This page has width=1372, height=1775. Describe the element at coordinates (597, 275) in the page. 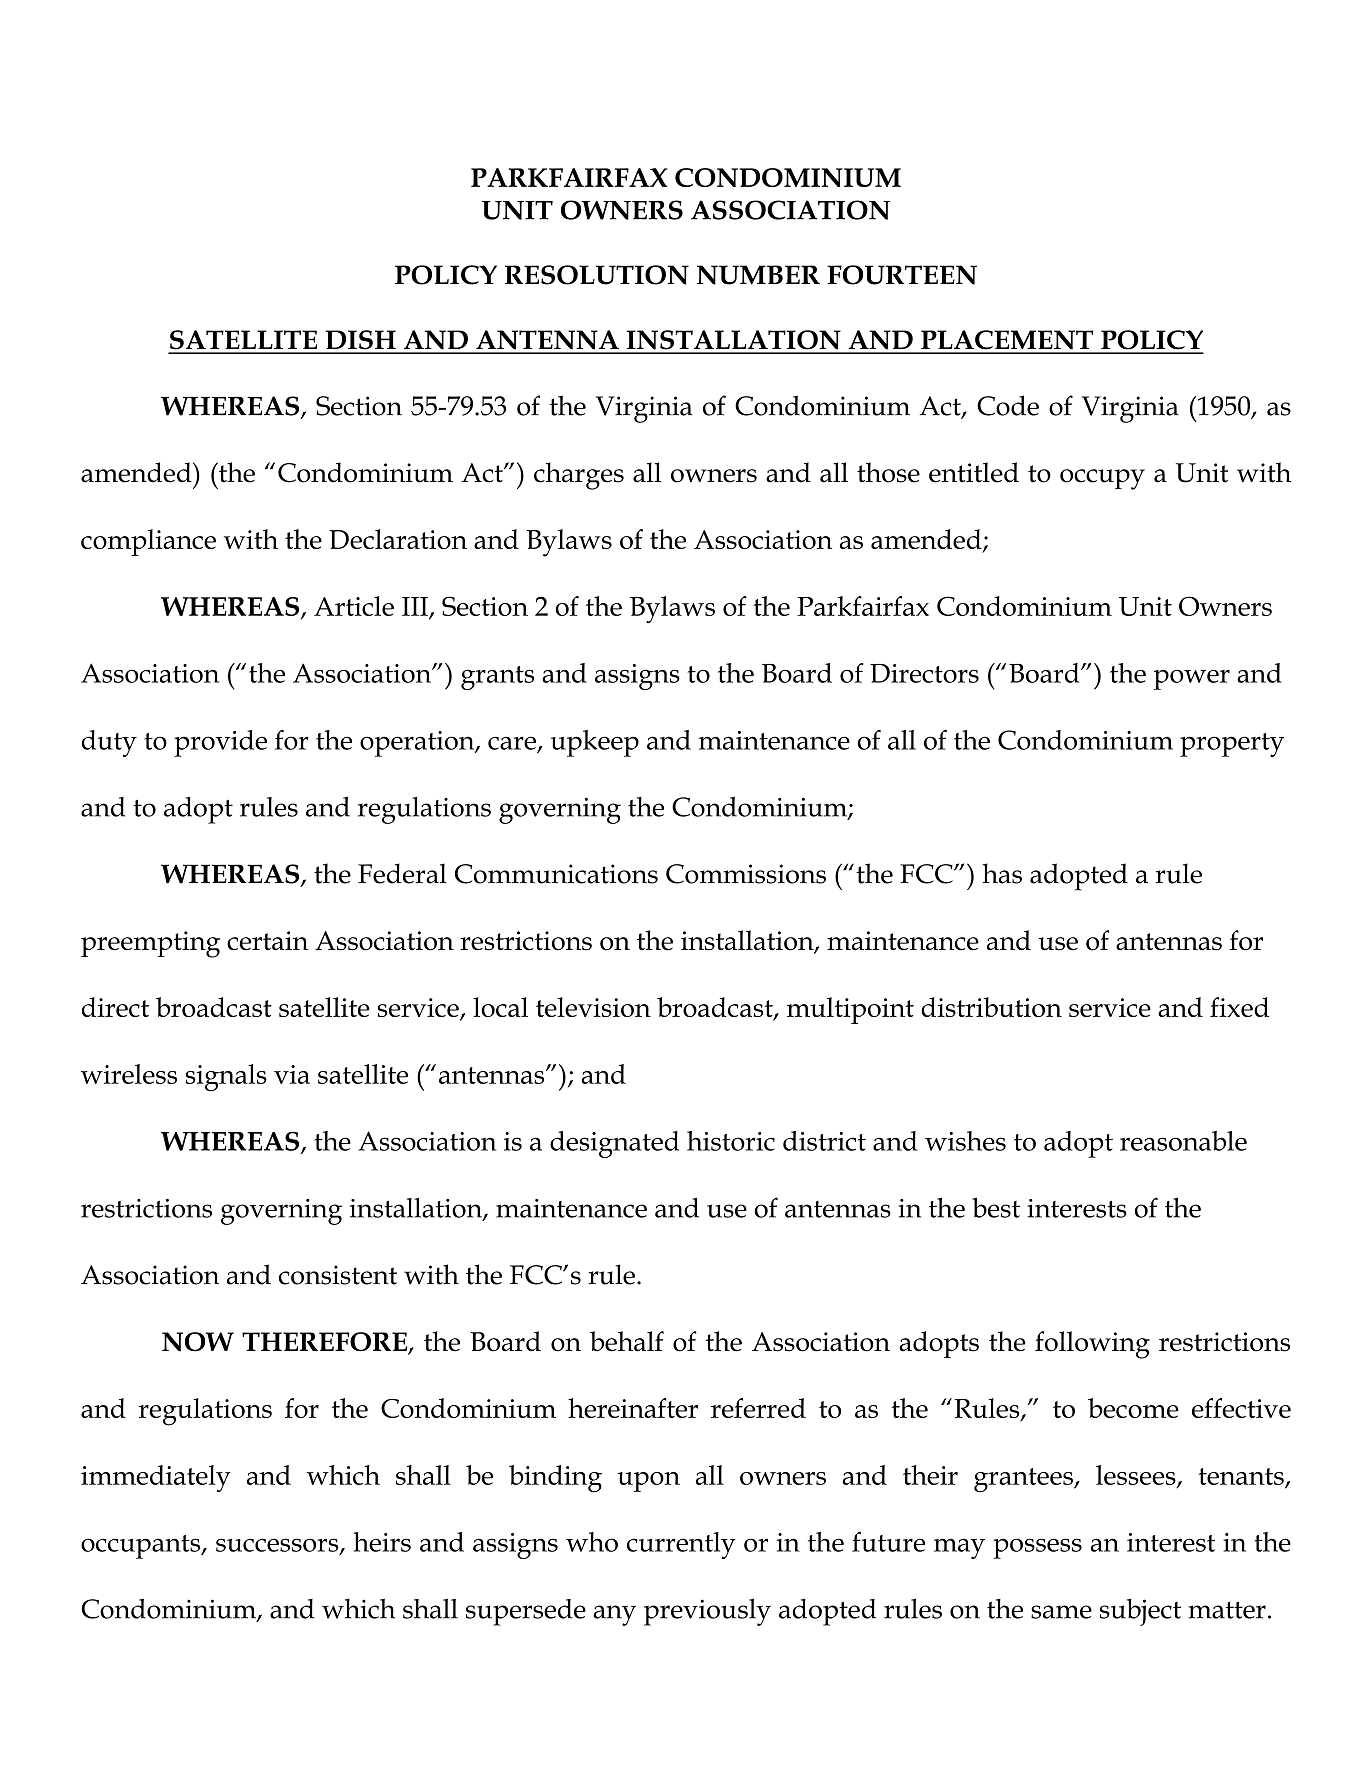

I see `RESOLUTION` at that location.
